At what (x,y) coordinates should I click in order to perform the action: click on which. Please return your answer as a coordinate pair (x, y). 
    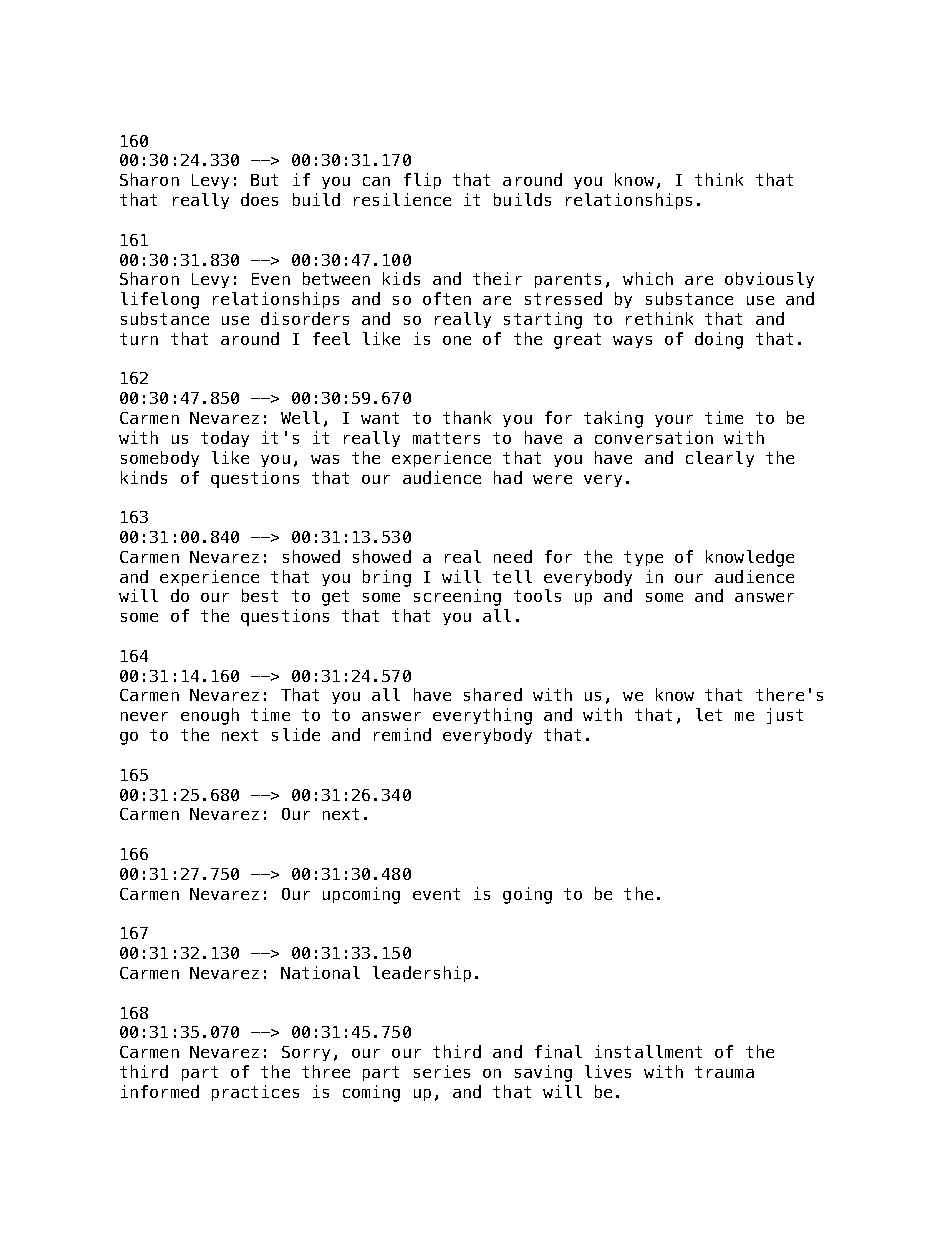
    Looking at the image, I should click on (648, 278).
